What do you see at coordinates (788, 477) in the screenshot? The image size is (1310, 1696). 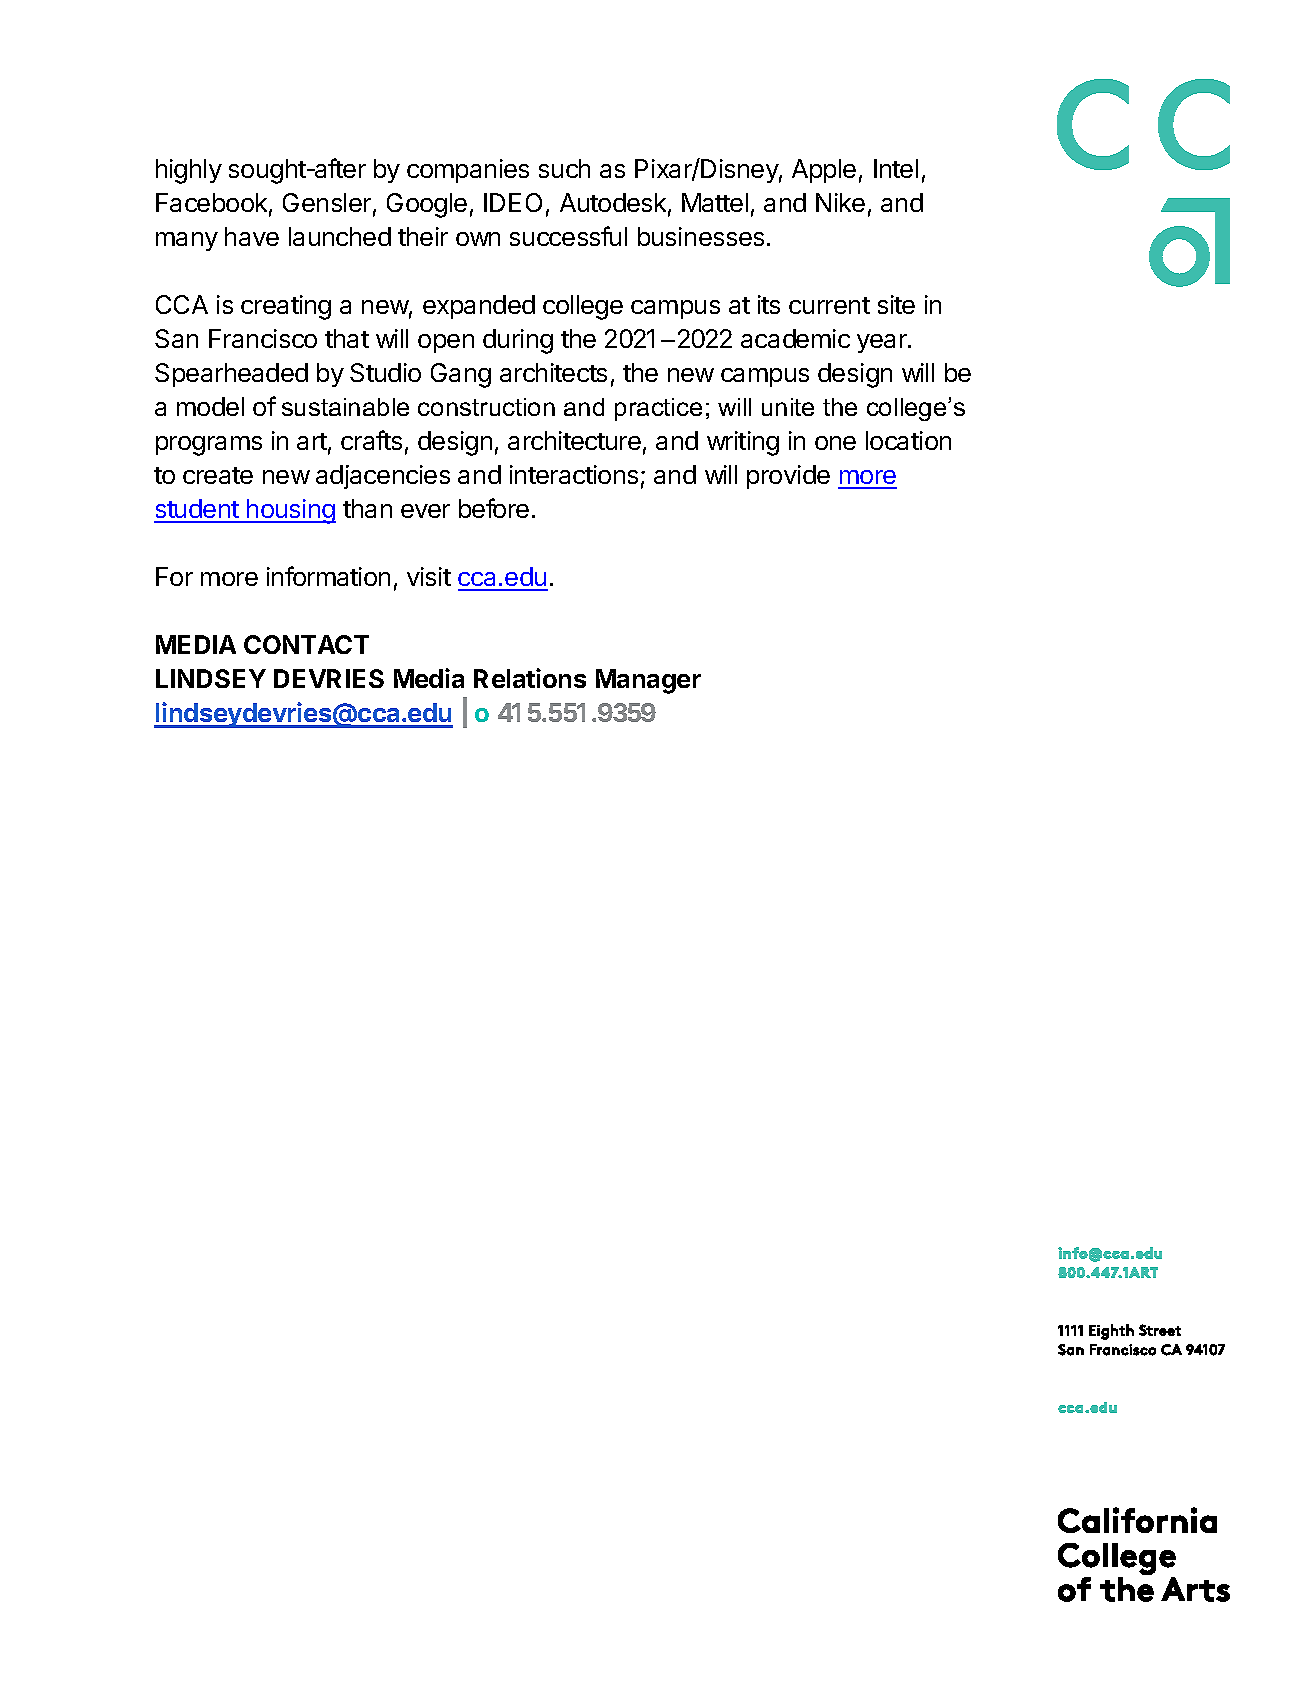 I see `provide` at bounding box center [788, 477].
